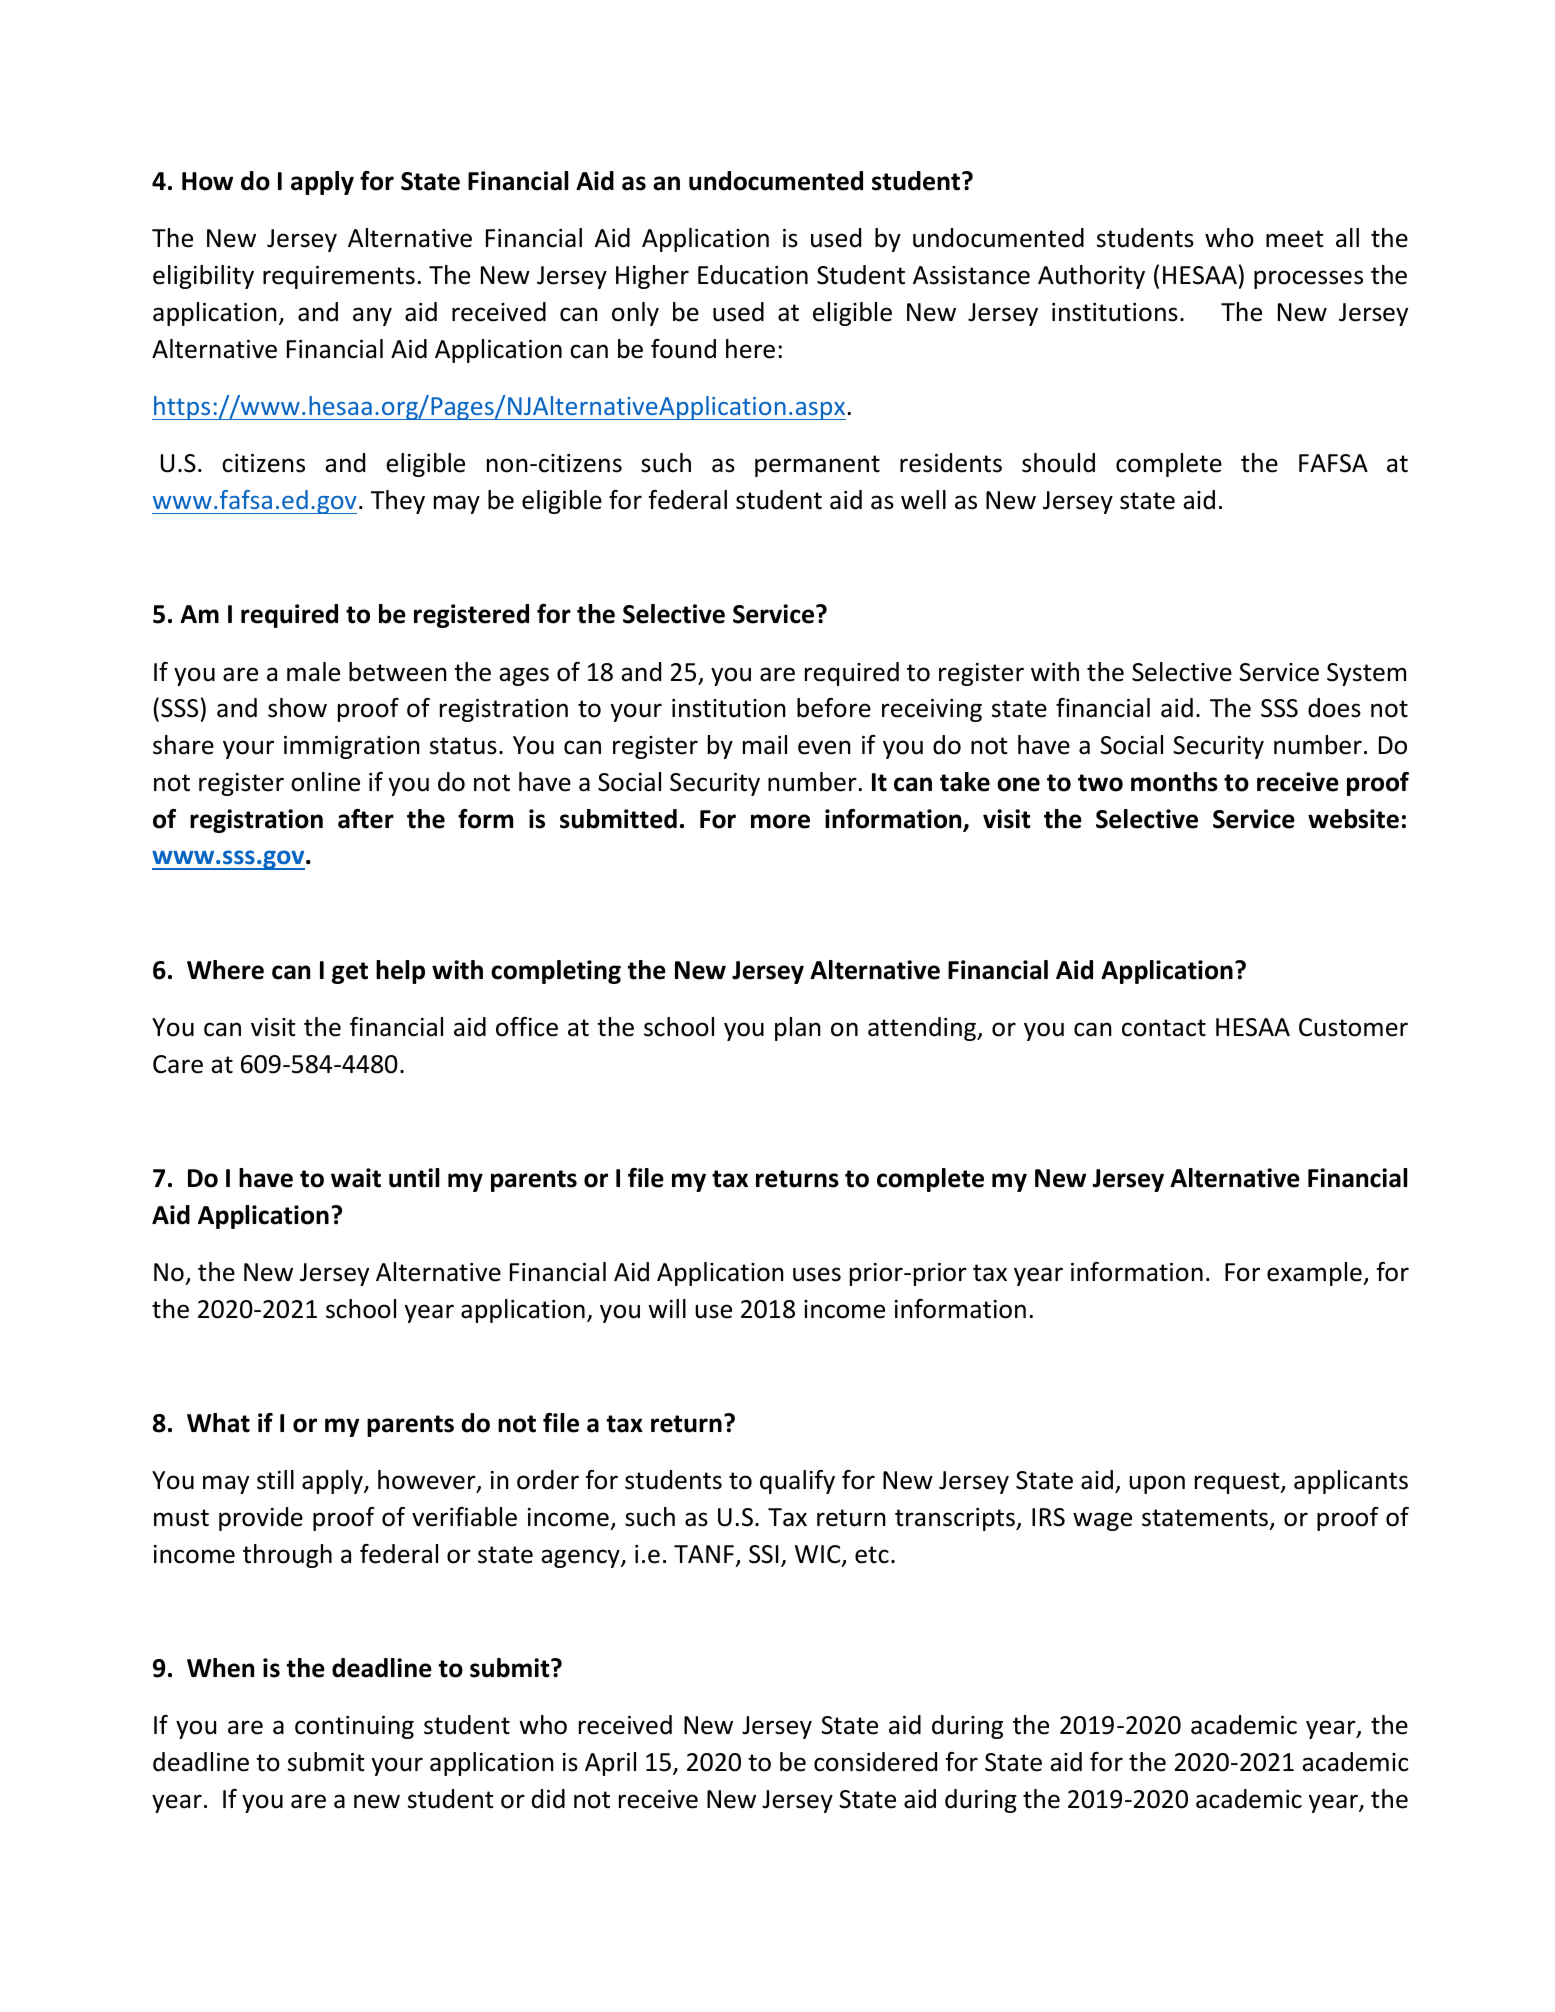 The image size is (1555, 2012). I want to click on What, so click(218, 1423).
